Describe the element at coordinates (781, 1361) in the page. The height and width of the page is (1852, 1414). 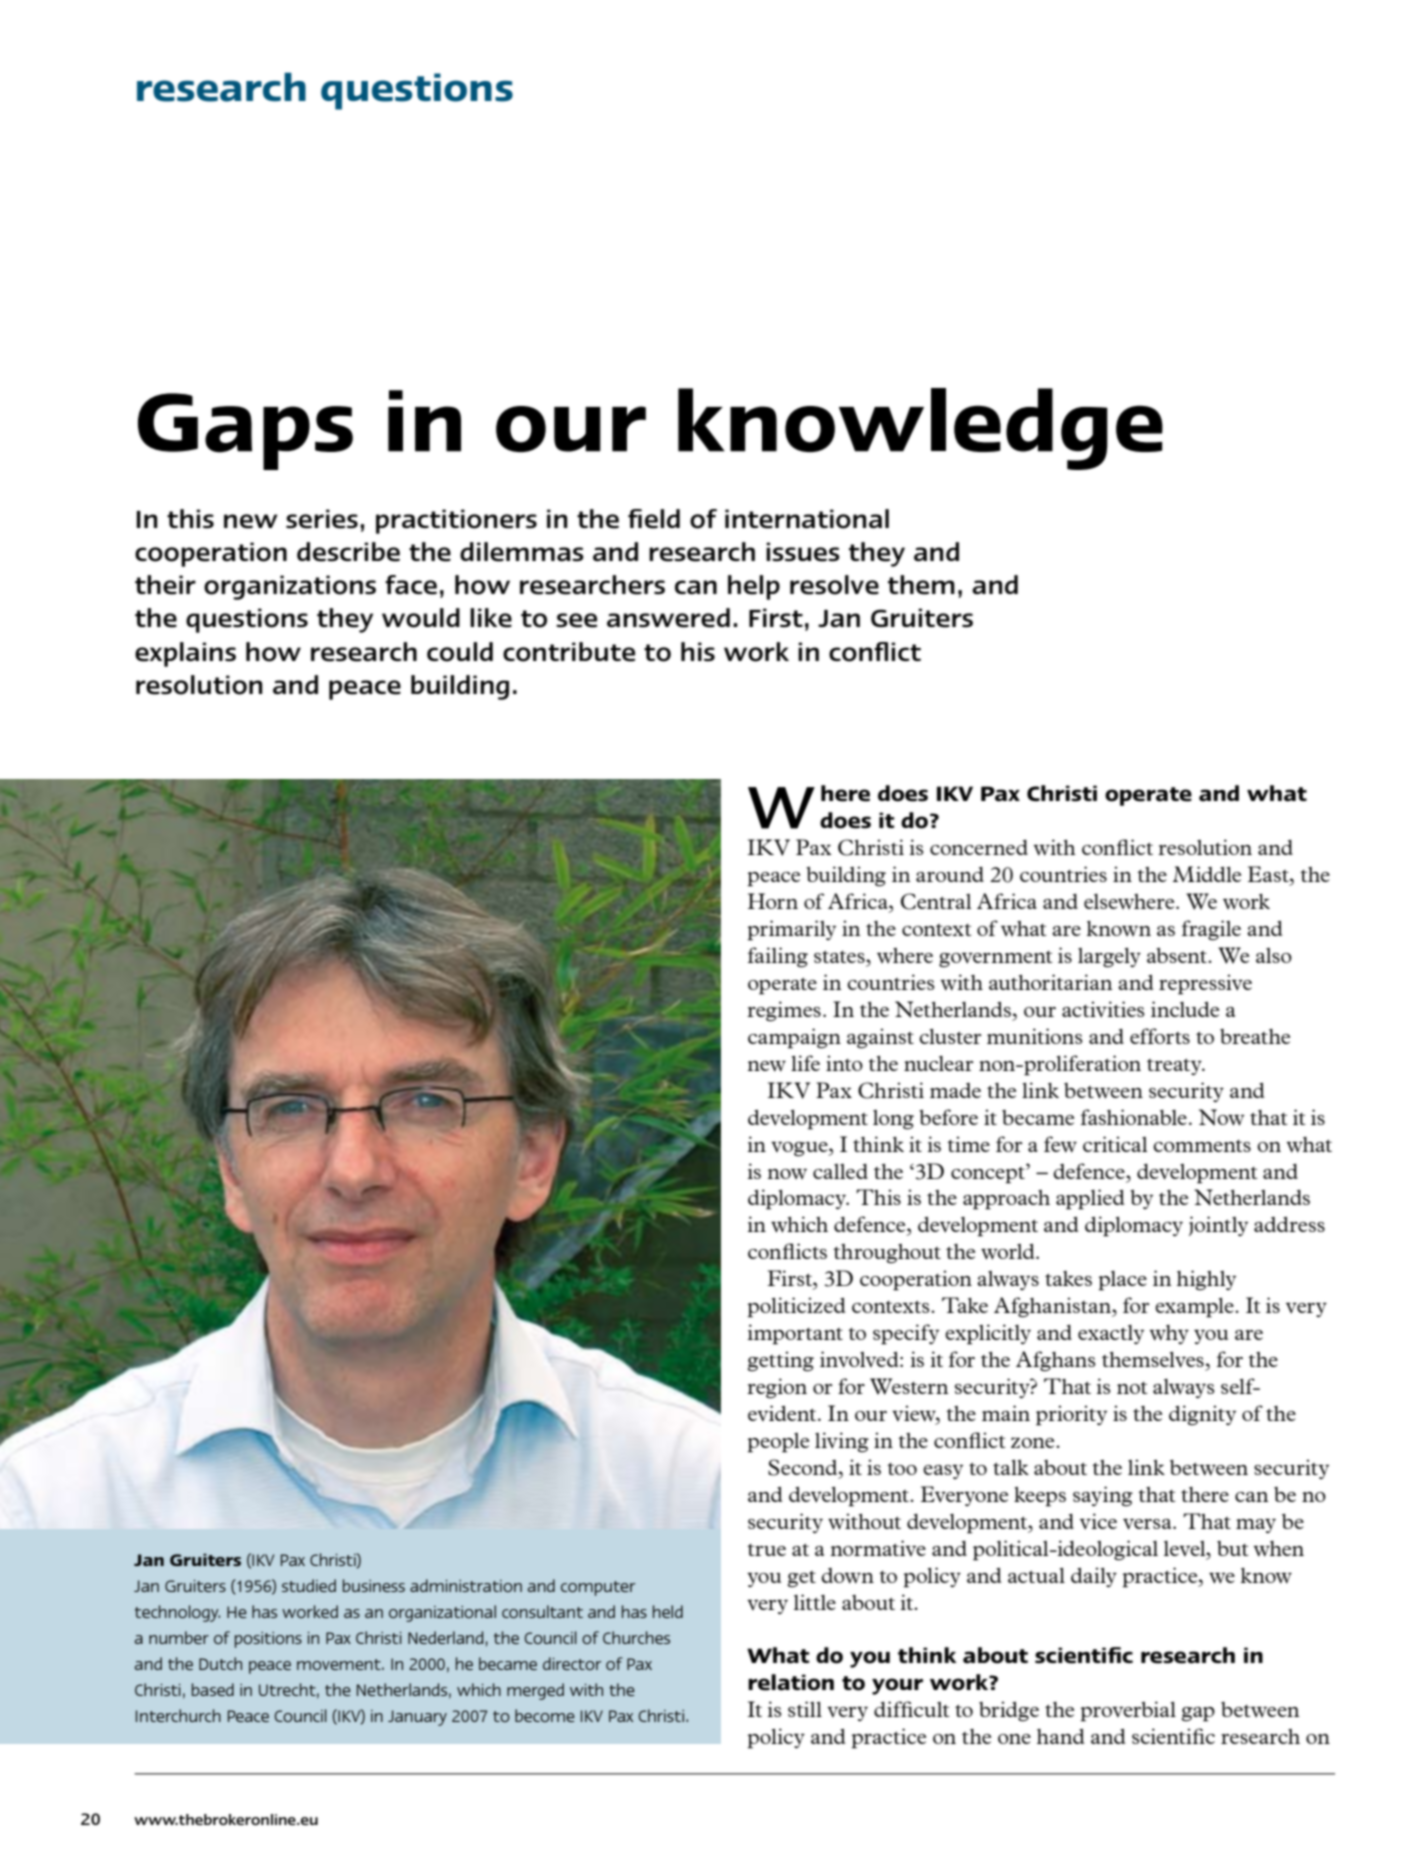
I see `getting` at that location.
